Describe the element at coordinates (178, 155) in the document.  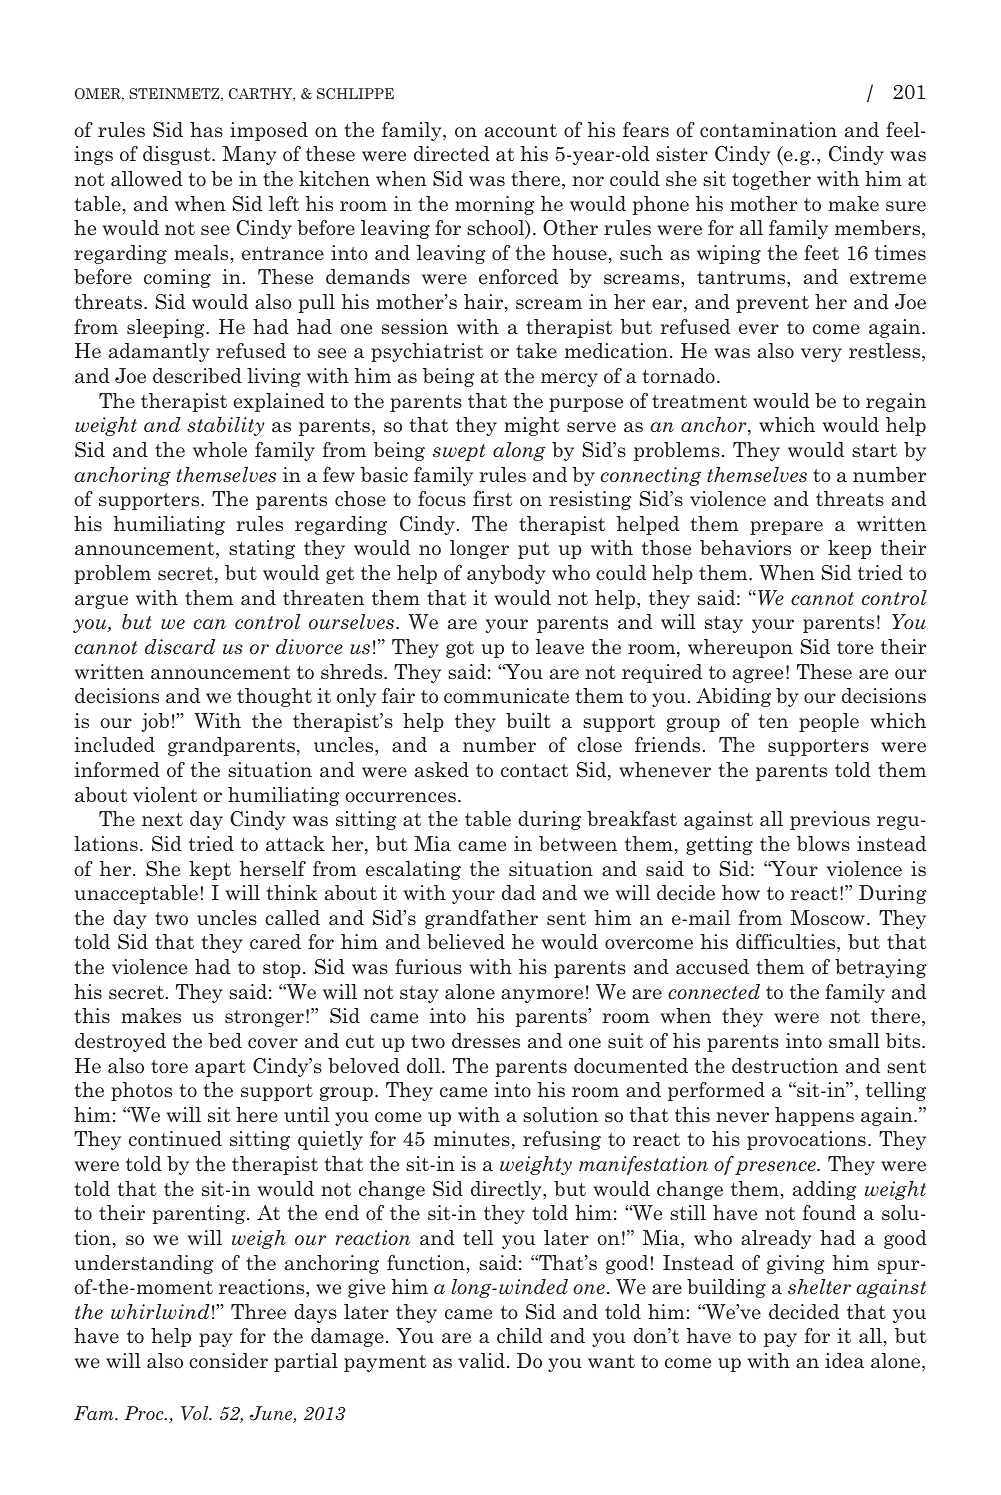
I see `disgust` at that location.
